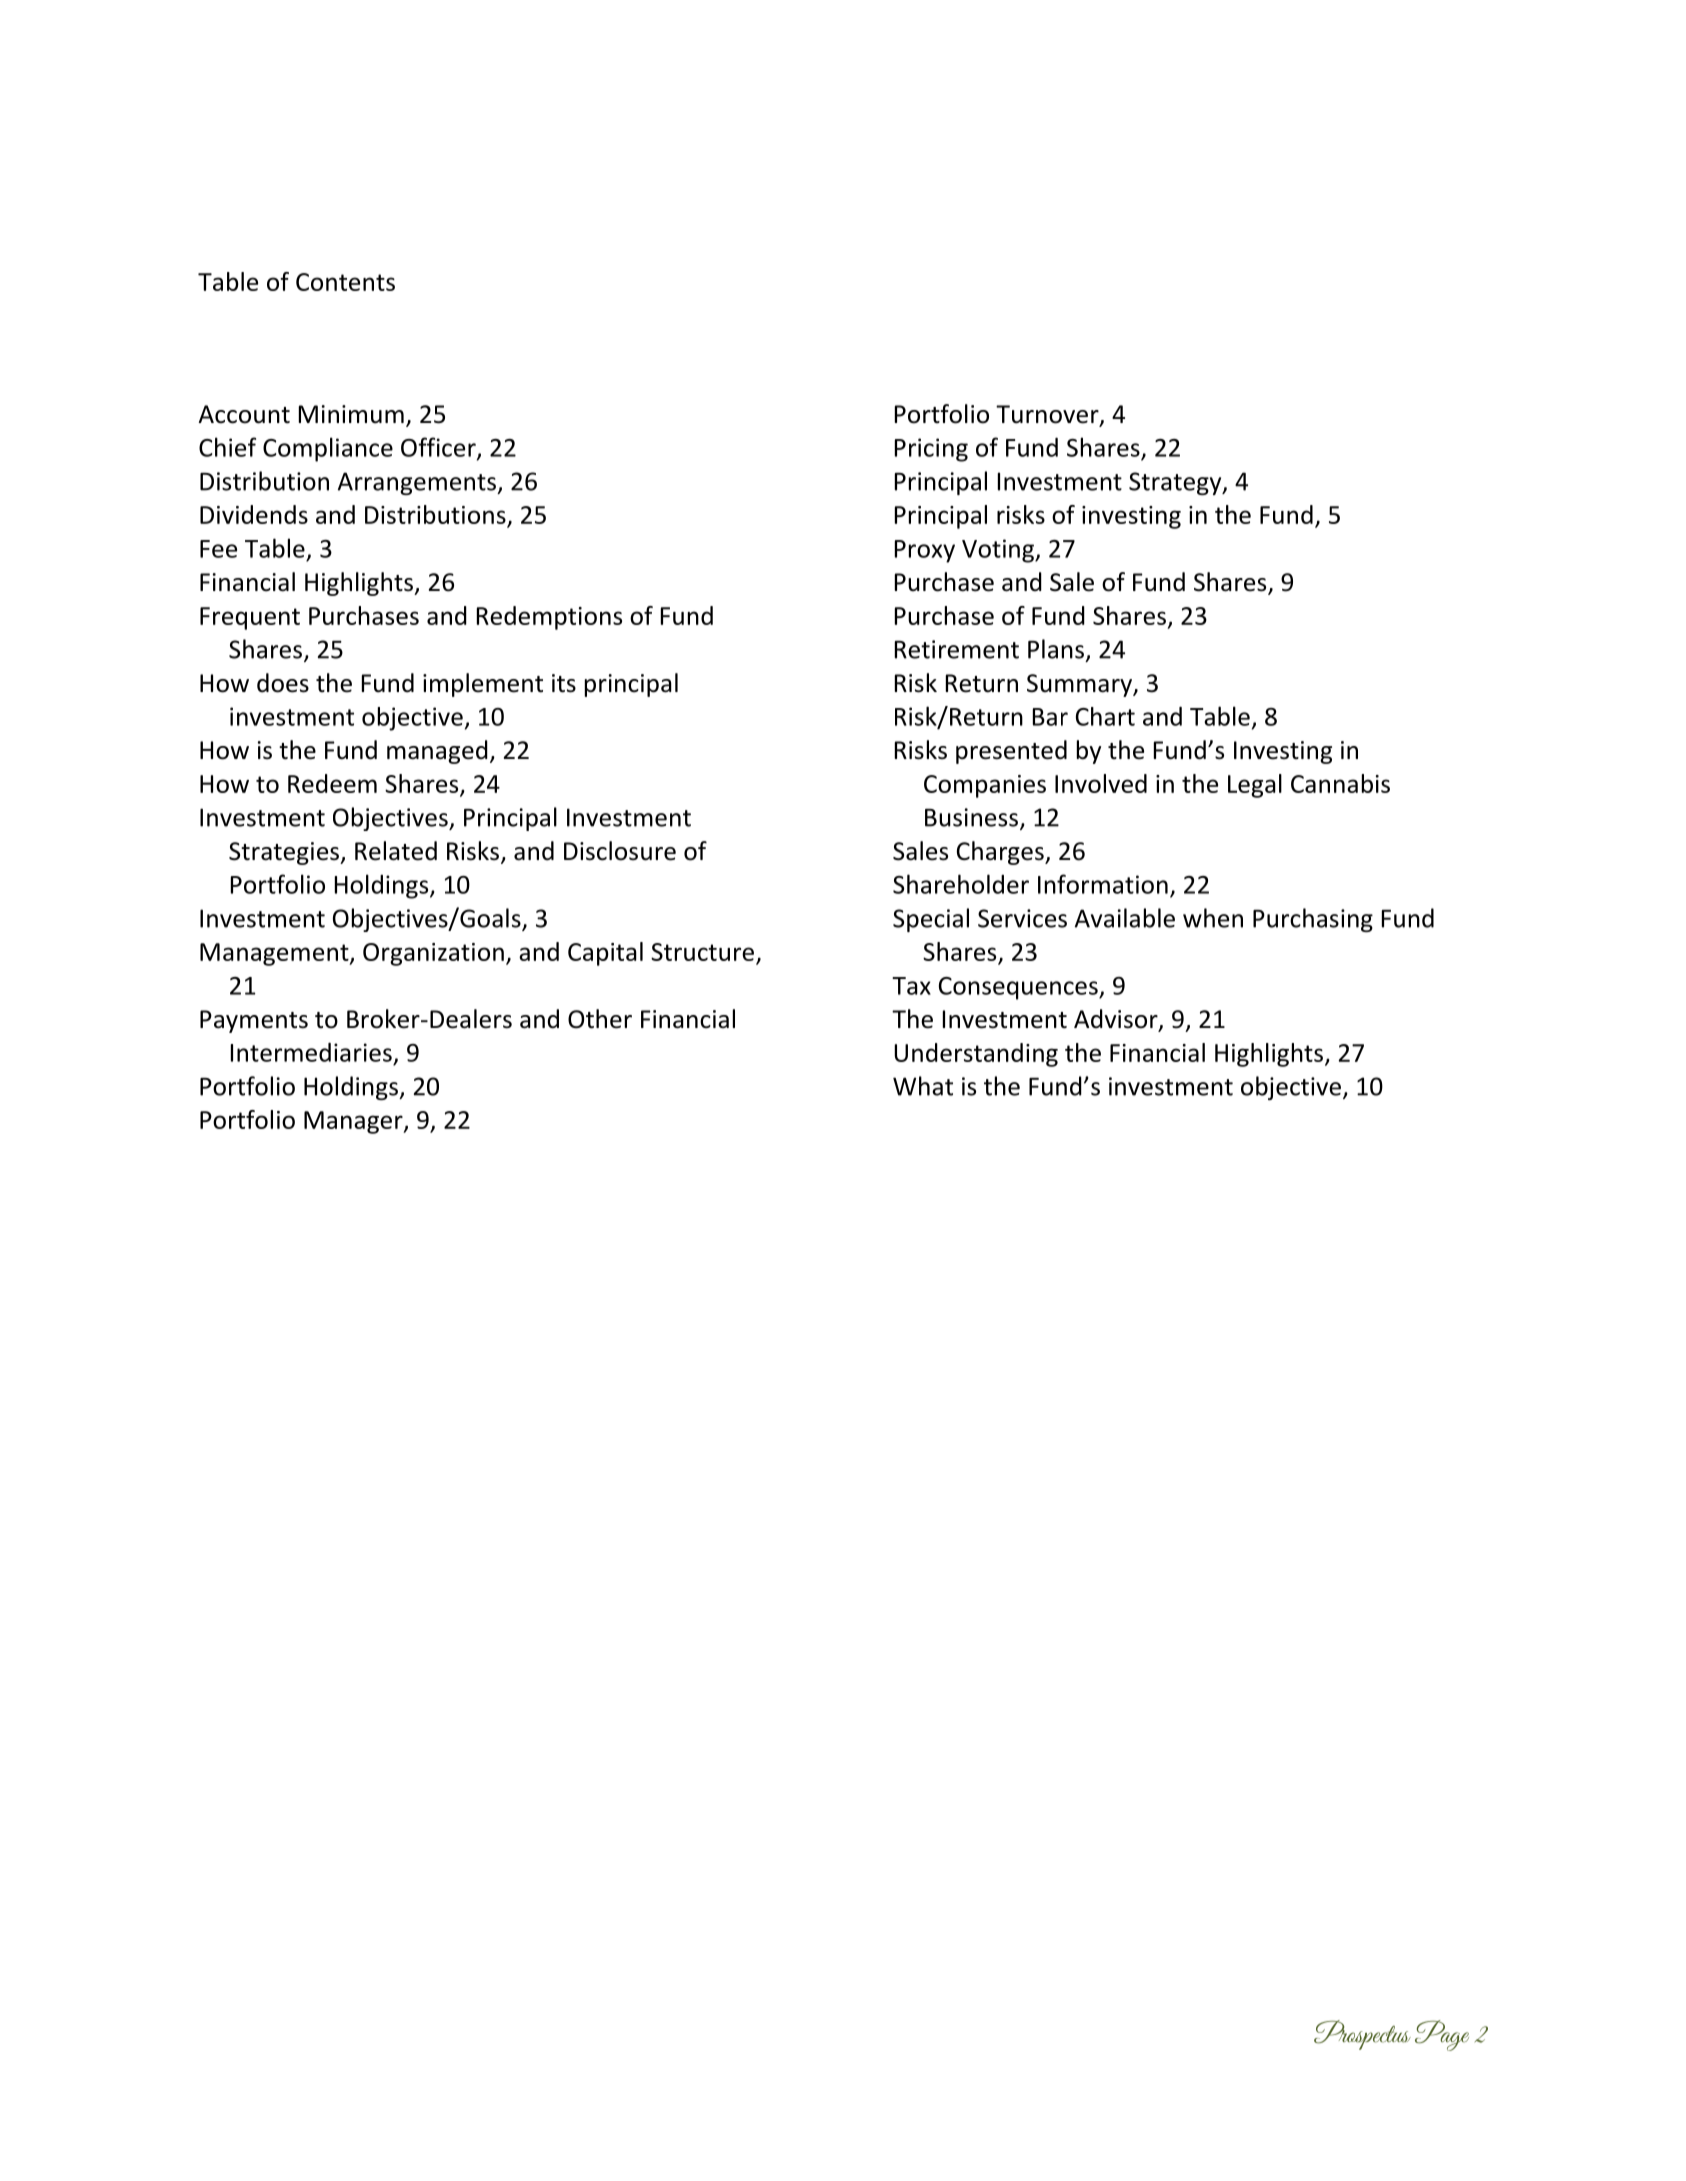  Describe the element at coordinates (1117, 1020) in the screenshot. I see `Advisor` at that location.
